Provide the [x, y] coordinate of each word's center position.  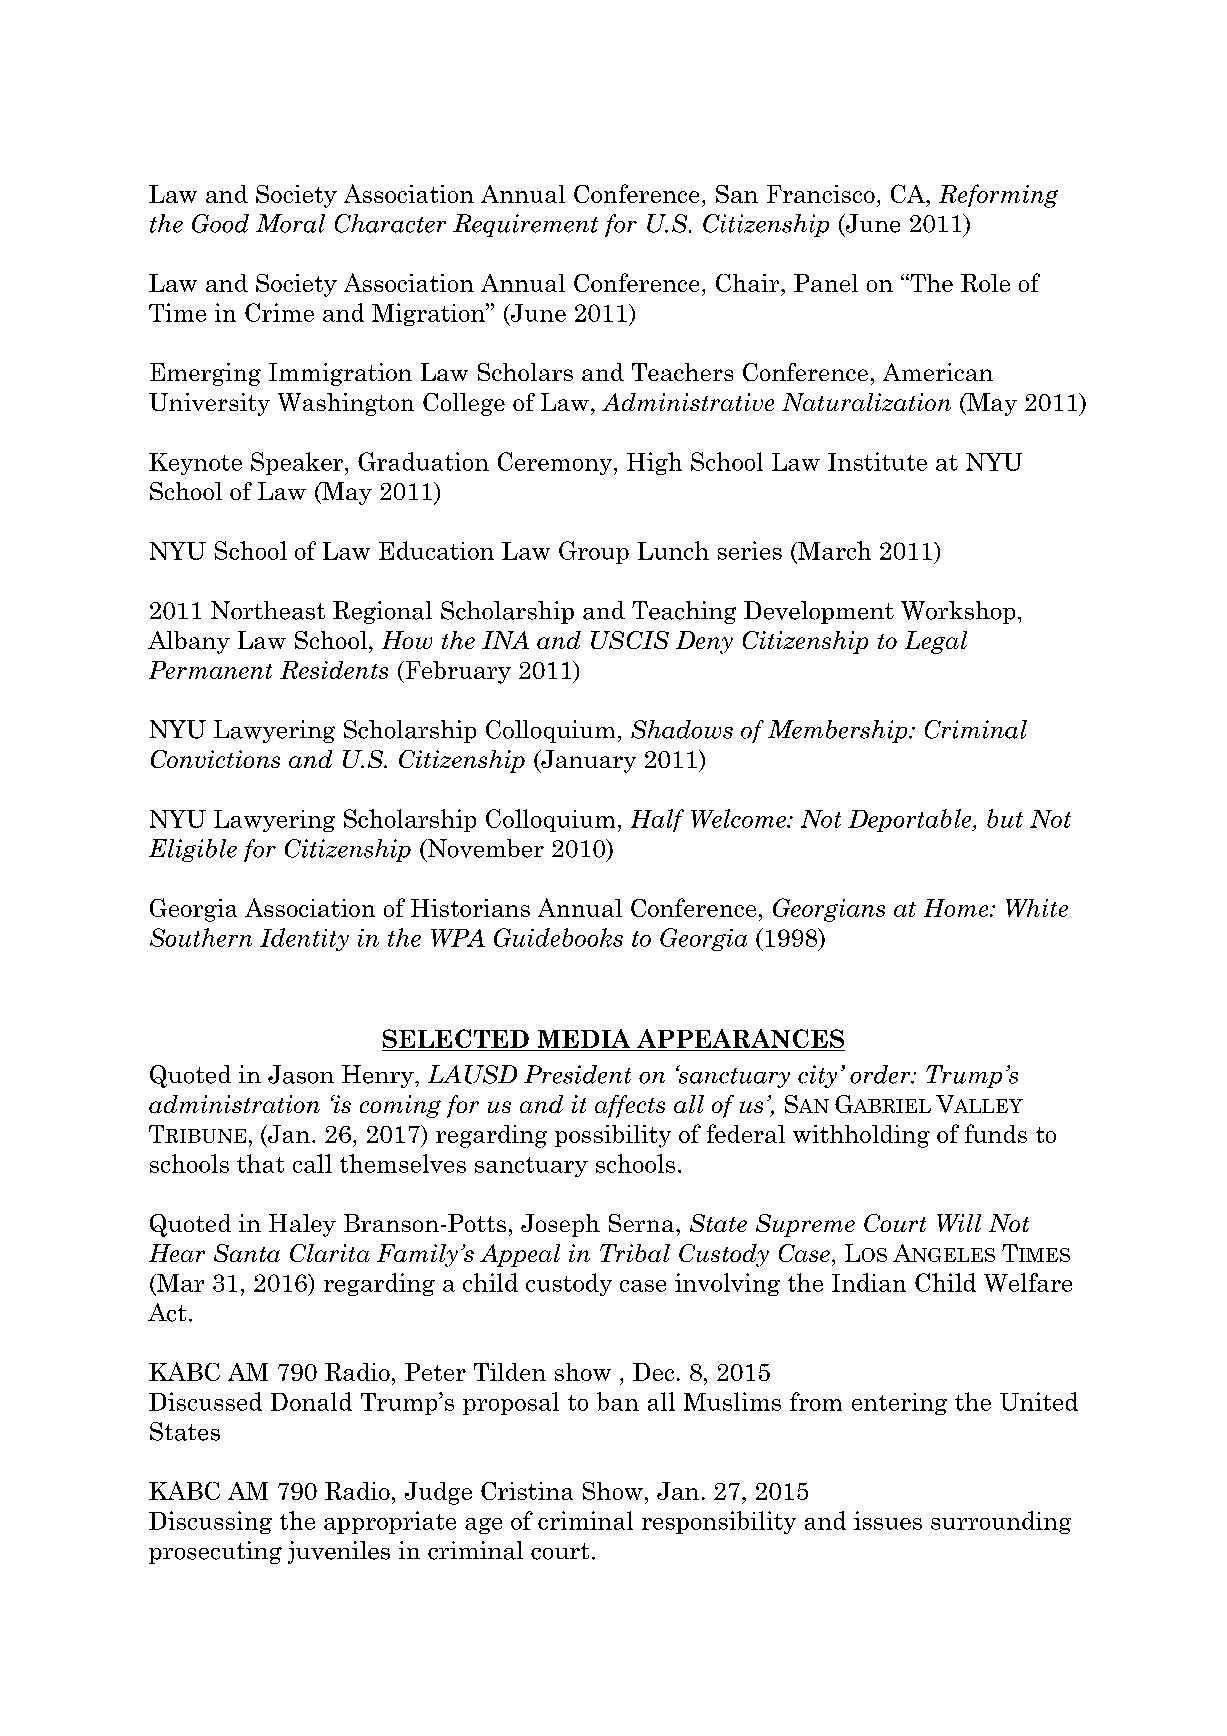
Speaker [298, 463]
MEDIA [584, 1038]
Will [959, 1223]
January [587, 761]
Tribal [635, 1253]
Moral [290, 223]
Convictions [215, 759]
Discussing [210, 1522]
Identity [304, 939]
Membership [839, 731]
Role [985, 283]
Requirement [525, 225]
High [654, 463]
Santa [247, 1253]
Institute [877, 461]
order [881, 1074]
